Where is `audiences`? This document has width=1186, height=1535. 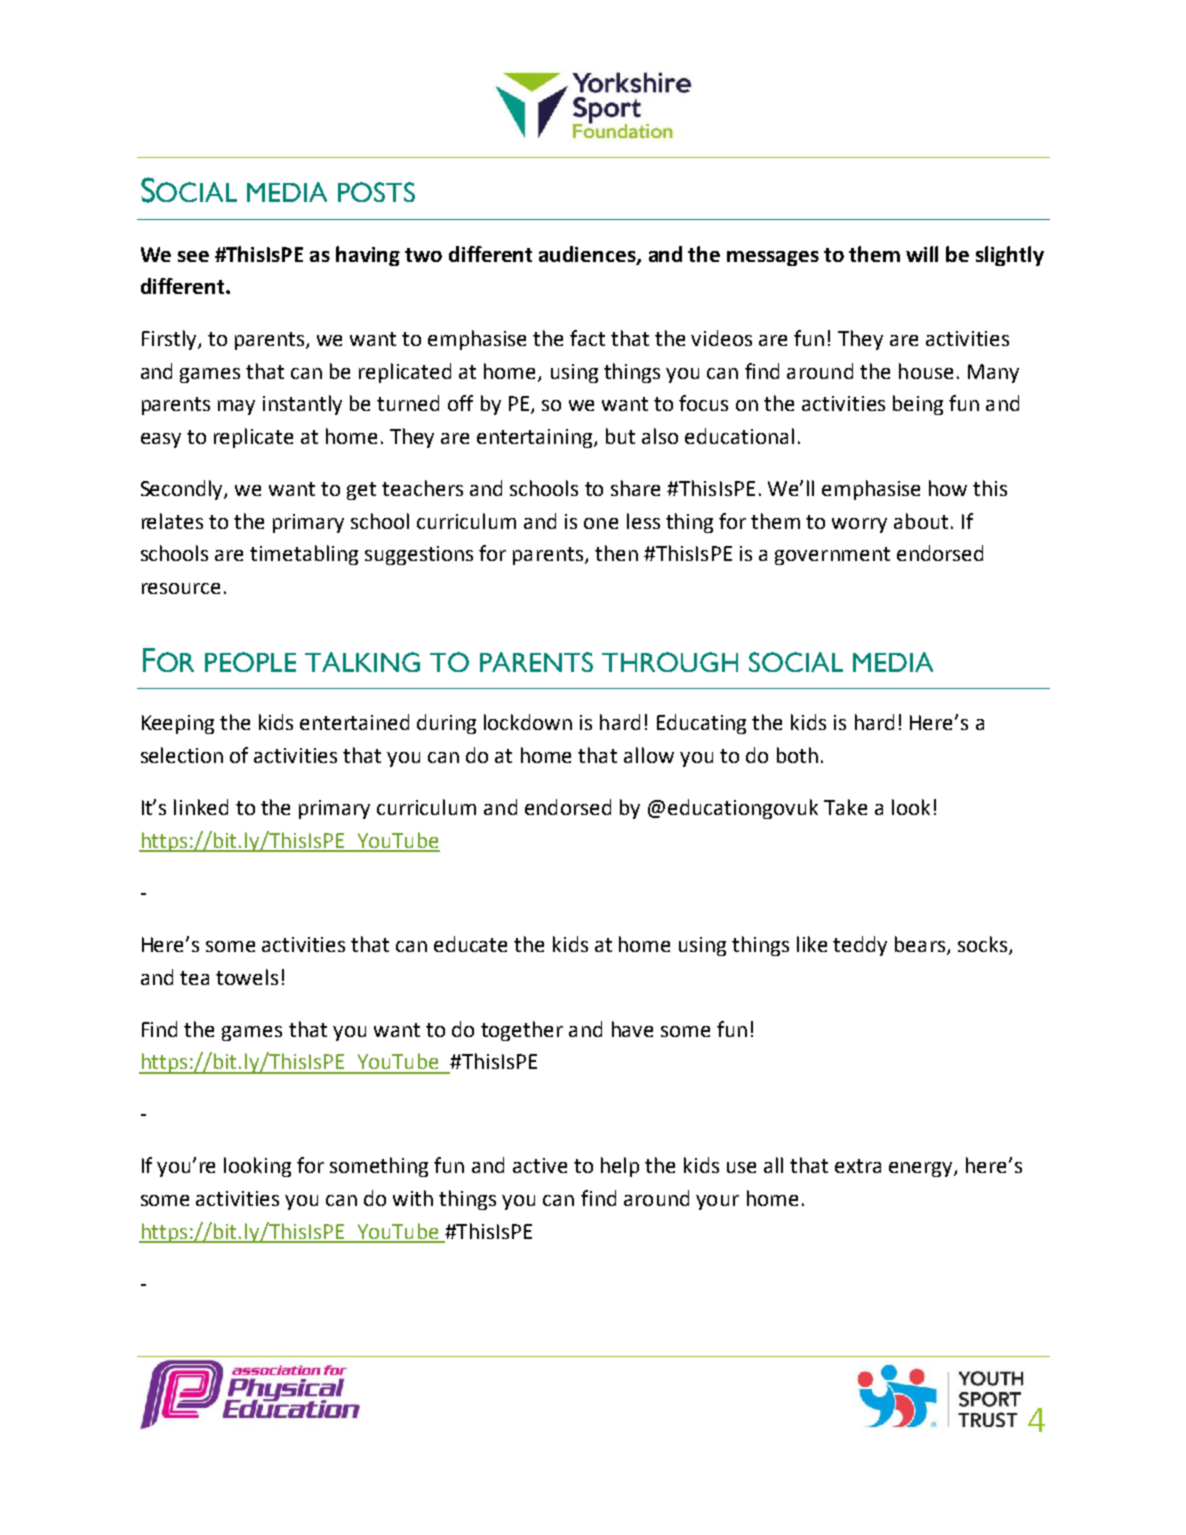
audiences is located at coordinates (588, 255).
